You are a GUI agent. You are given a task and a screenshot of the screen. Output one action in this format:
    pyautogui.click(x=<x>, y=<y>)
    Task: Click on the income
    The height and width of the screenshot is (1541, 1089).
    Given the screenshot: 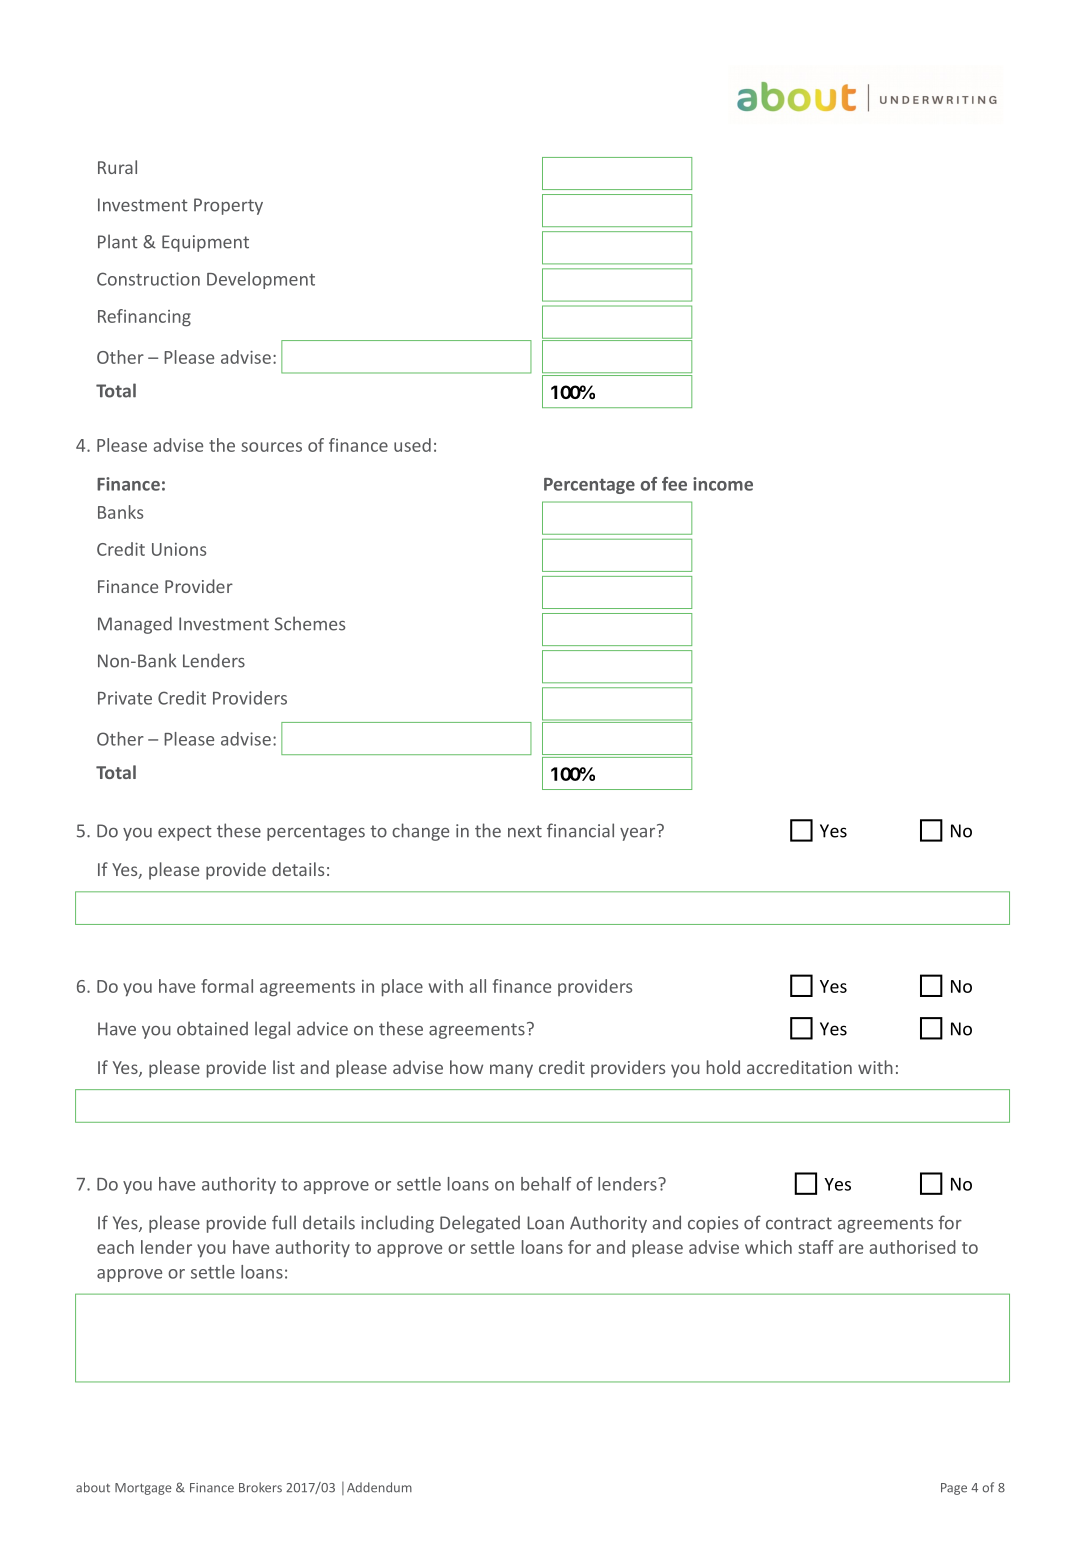 What is the action you would take?
    pyautogui.click(x=723, y=484)
